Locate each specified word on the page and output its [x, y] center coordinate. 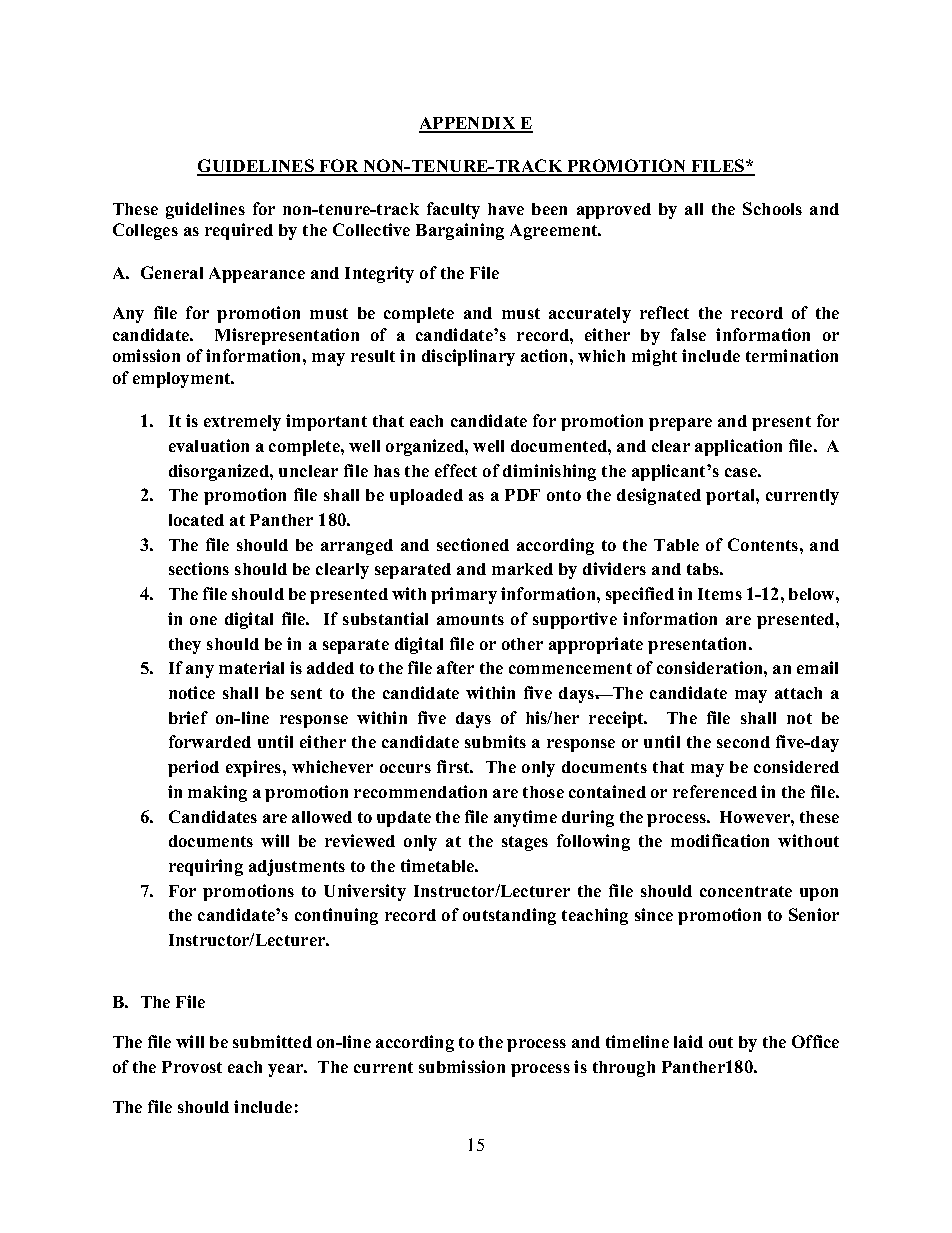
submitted [272, 1041]
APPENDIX [468, 124]
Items [720, 594]
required [239, 231]
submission [462, 1066]
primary [464, 595]
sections [199, 568]
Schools [772, 208]
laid [688, 1041]
